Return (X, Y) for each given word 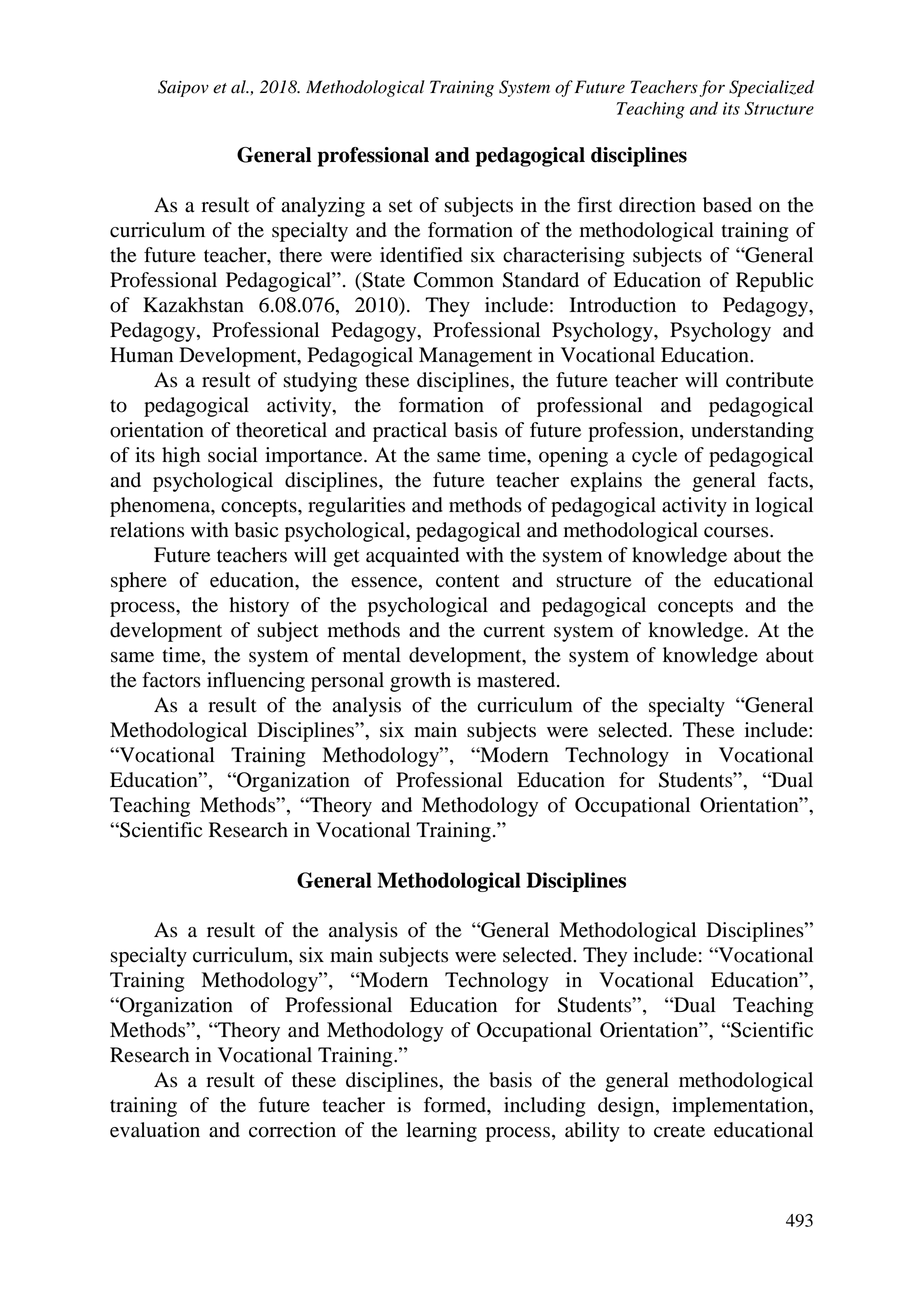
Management (475, 357)
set (401, 206)
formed (456, 1105)
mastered (517, 680)
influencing (256, 682)
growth (420, 682)
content (468, 581)
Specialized (772, 88)
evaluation (155, 1130)
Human (141, 355)
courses (737, 532)
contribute (769, 380)
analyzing (323, 207)
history (259, 607)
